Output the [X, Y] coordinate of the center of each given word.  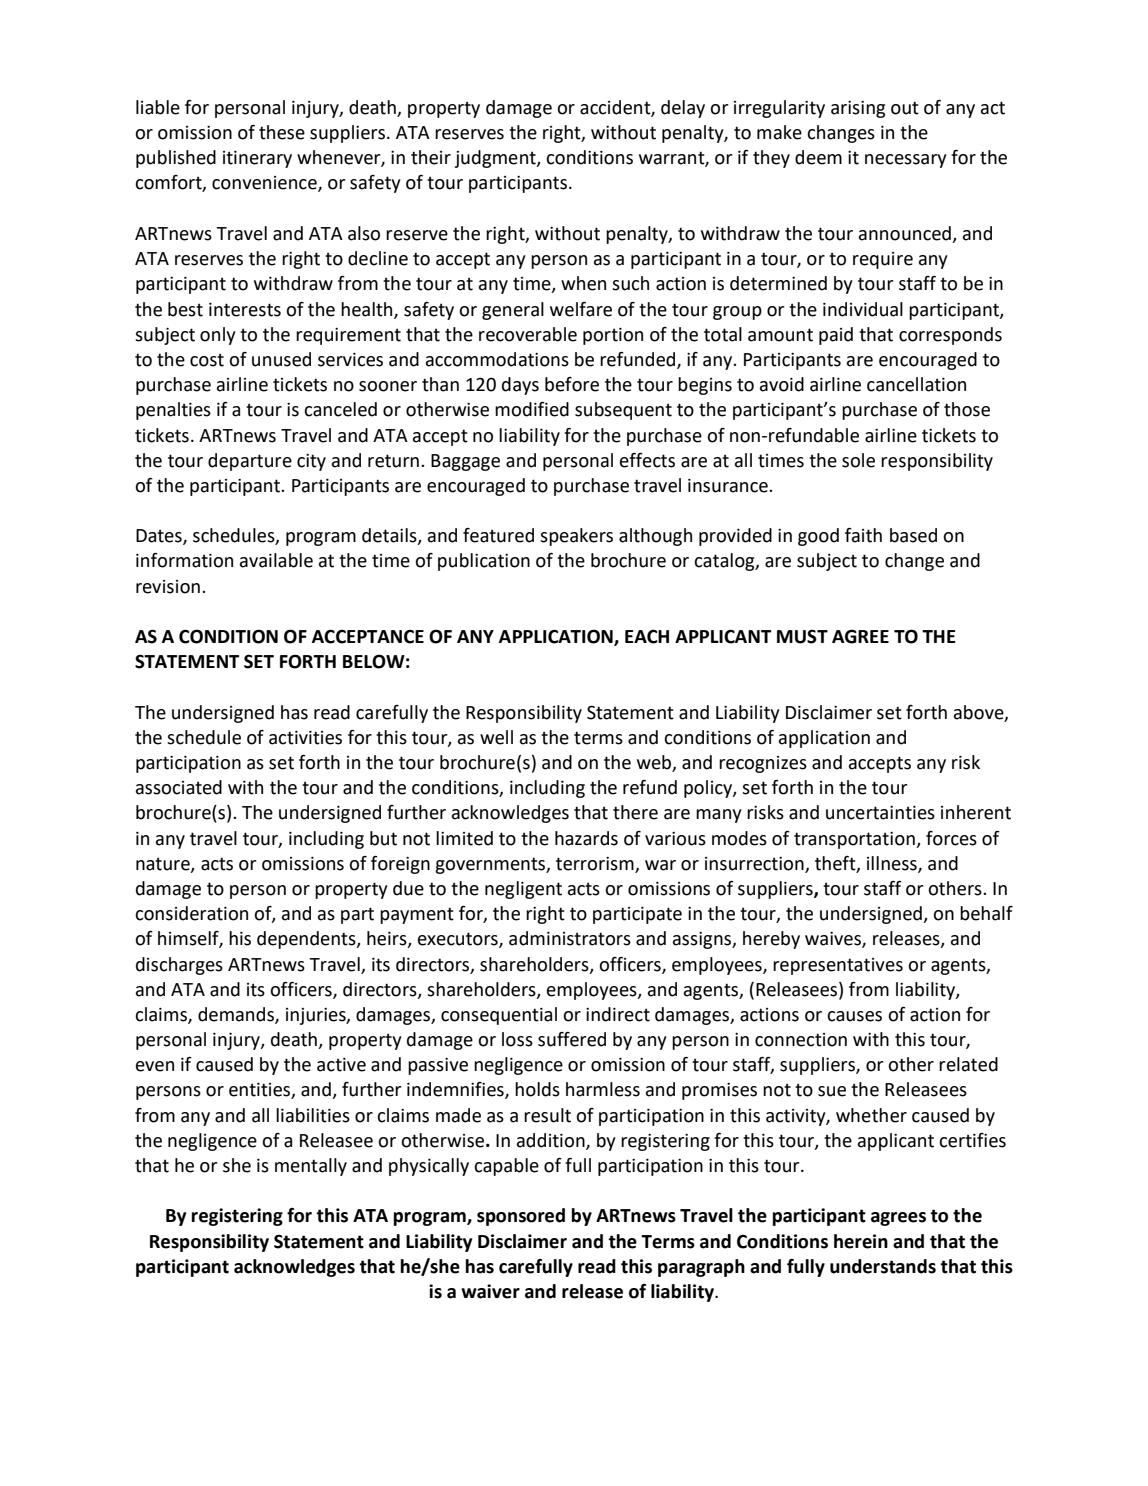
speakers [576, 537]
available [276, 560]
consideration [191, 913]
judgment [496, 159]
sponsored [521, 1217]
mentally [311, 1167]
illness [893, 864]
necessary [906, 161]
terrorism [595, 864]
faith [863, 535]
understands [883, 1266]
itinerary [257, 159]
